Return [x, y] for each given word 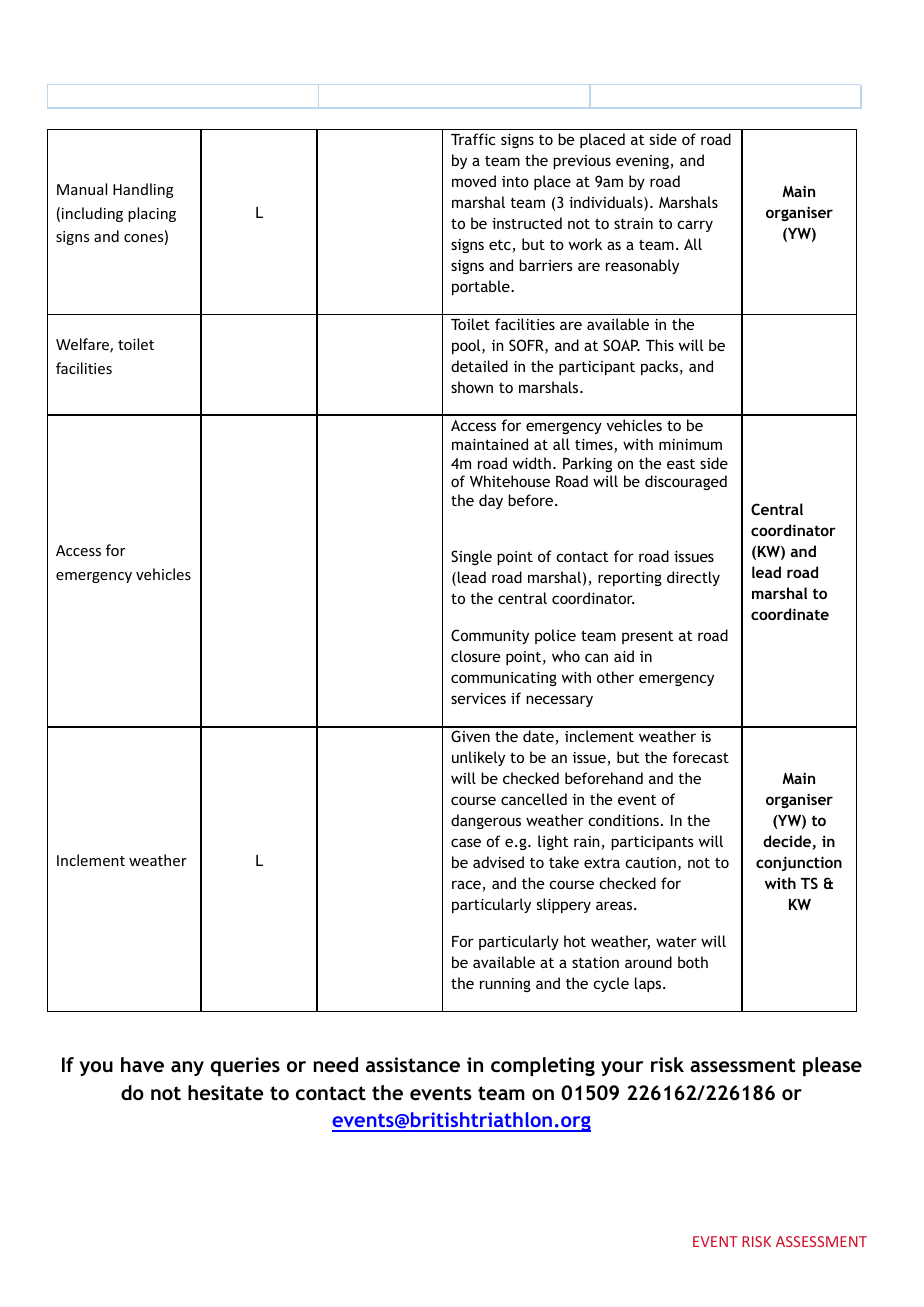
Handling [143, 190]
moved [474, 181]
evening [643, 162]
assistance [413, 1064]
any [187, 1068]
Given [470, 736]
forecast [700, 757]
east [681, 464]
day [491, 501]
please [832, 1066]
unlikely [478, 758]
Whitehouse [510, 481]
